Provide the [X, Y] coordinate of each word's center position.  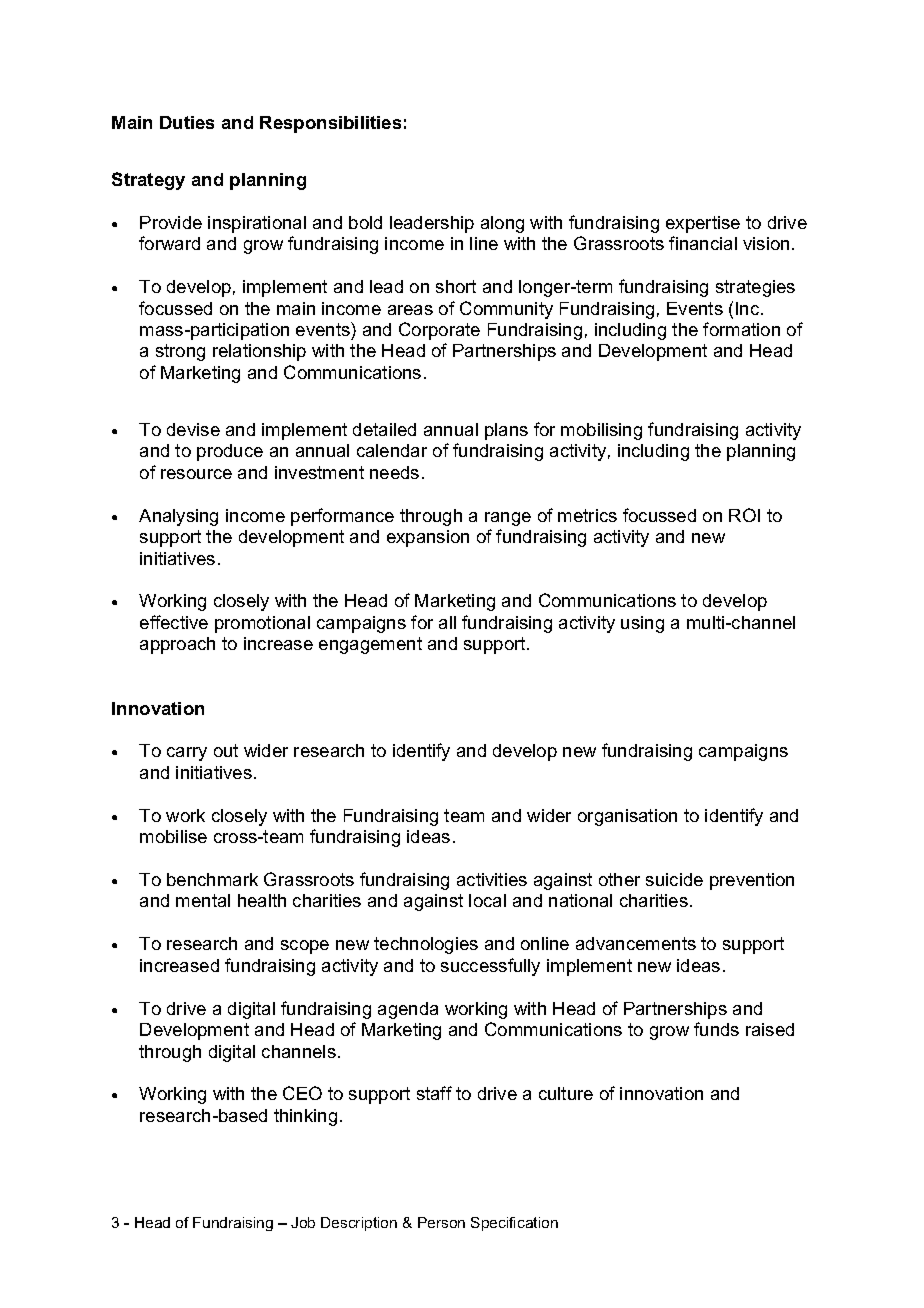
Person [441, 1222]
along [502, 224]
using [642, 624]
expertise [703, 224]
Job [303, 1222]
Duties [187, 122]
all [447, 622]
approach [177, 645]
